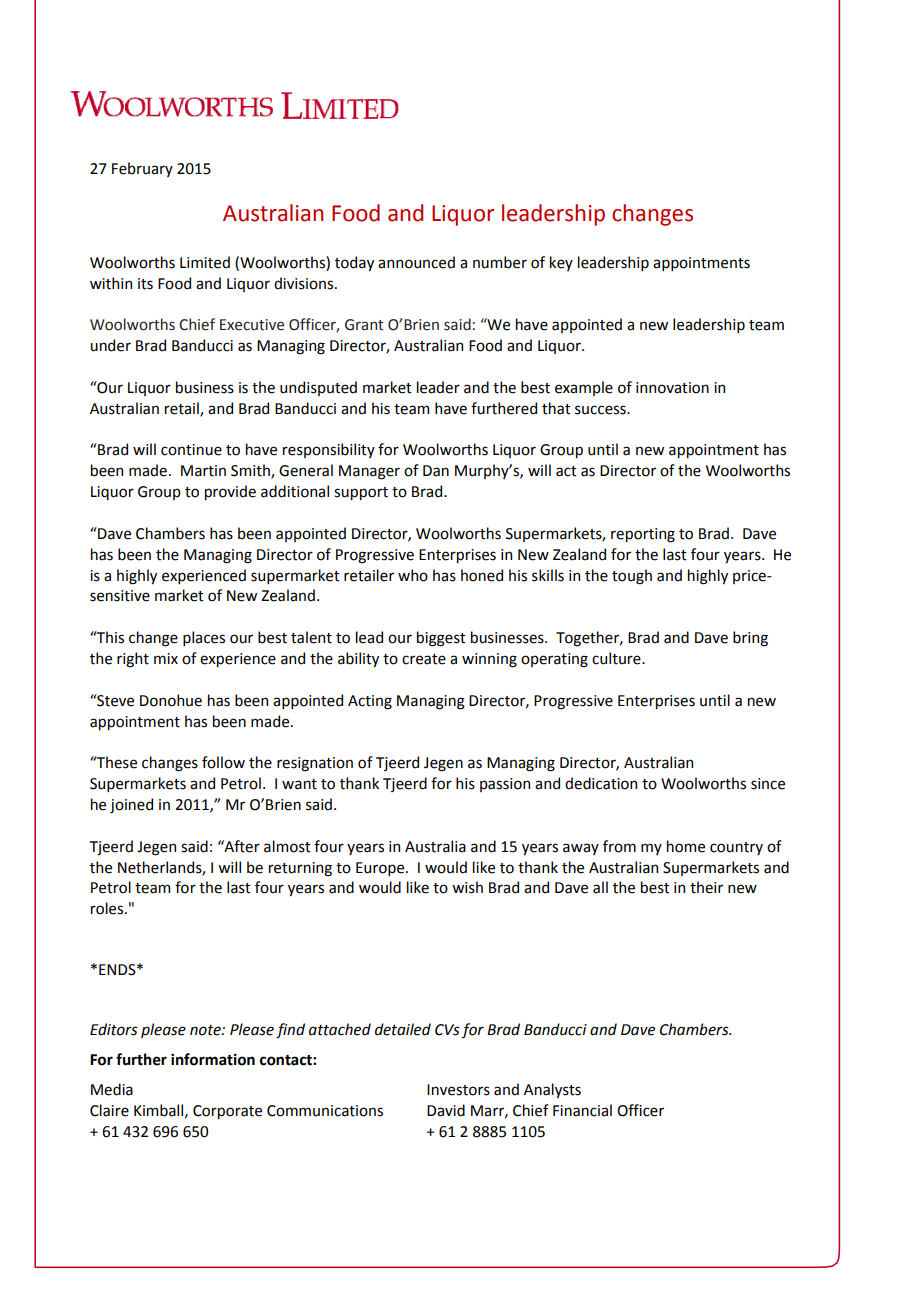 The width and height of the page is (924, 1308). I want to click on key, so click(561, 263).
